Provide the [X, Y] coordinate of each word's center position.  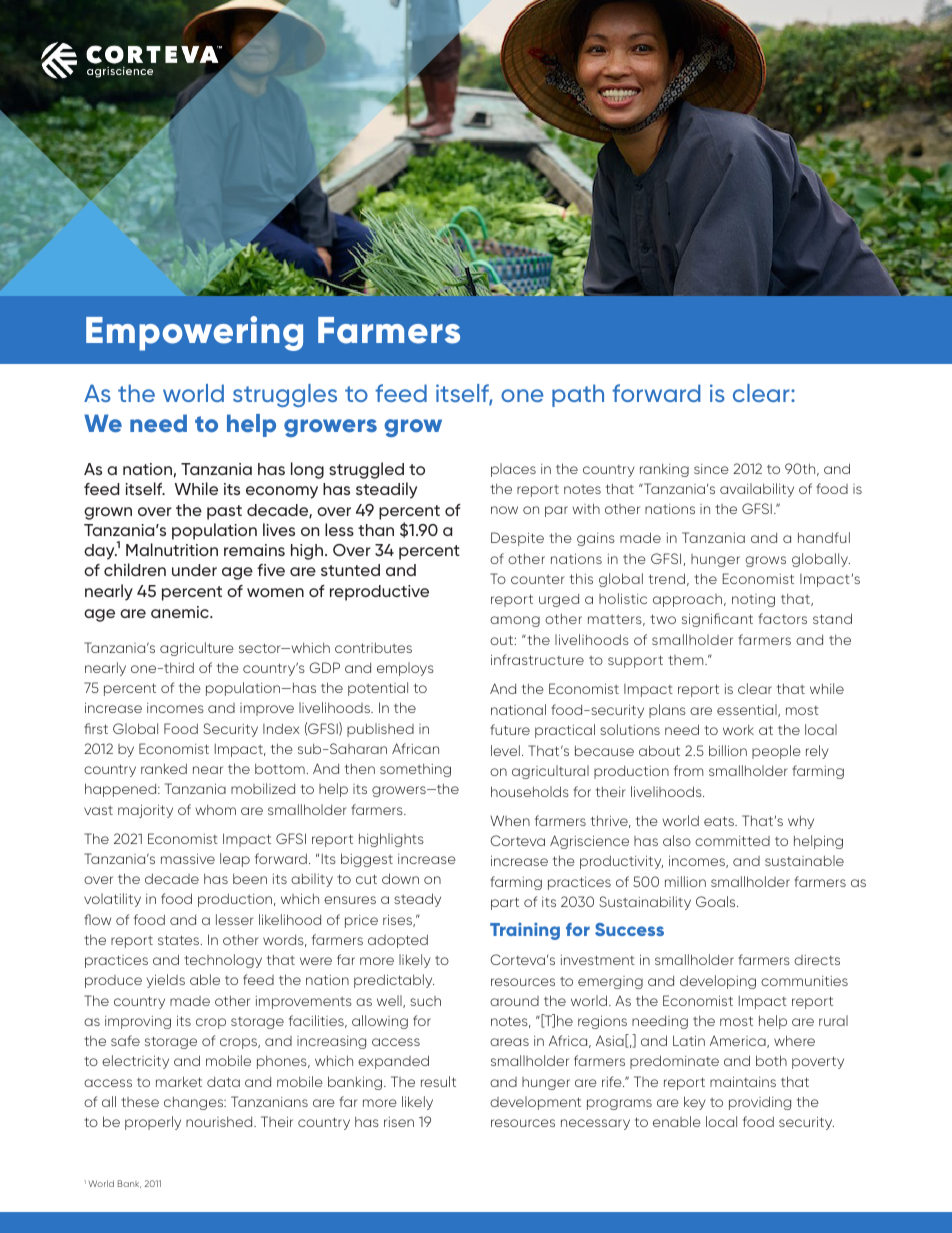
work [738, 729]
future [510, 729]
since [711, 469]
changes [195, 1103]
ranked [164, 768]
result [438, 1081]
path [578, 395]
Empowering [194, 333]
